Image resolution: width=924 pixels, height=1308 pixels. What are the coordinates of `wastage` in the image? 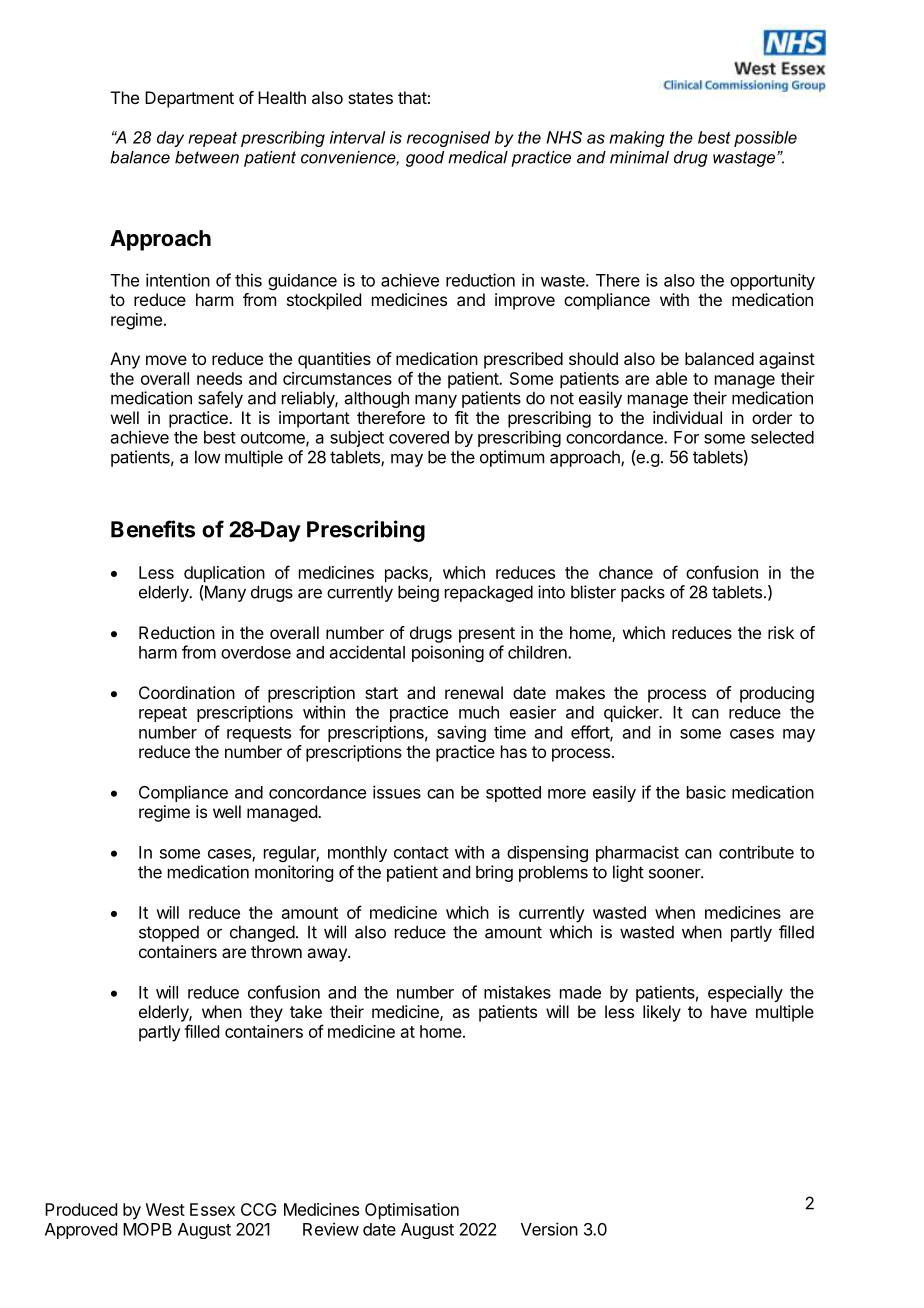 It's located at (745, 159).
